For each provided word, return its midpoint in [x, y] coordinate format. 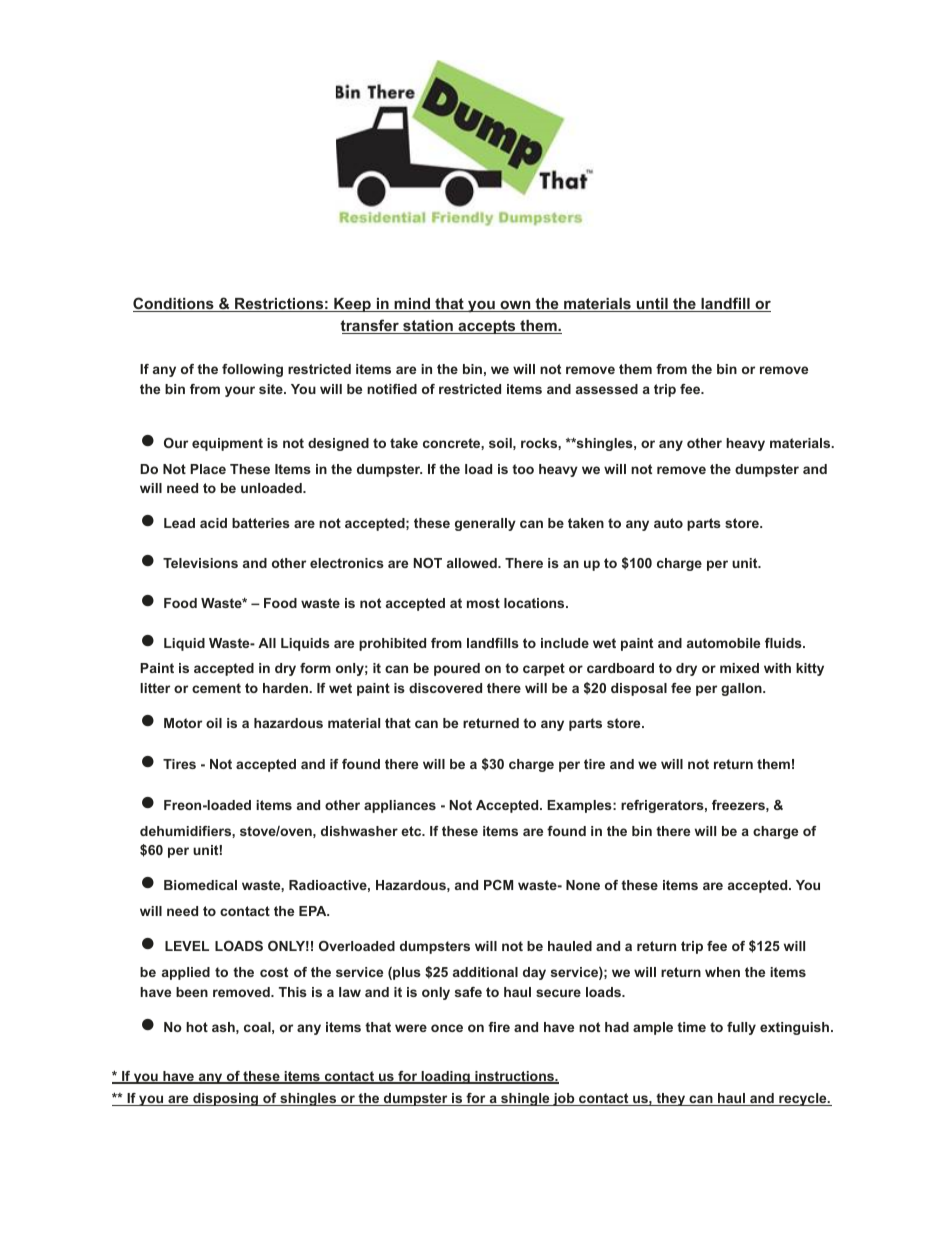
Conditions [174, 304]
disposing [226, 1099]
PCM [498, 885]
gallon [742, 689]
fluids [784, 643]
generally [485, 524]
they [671, 1099]
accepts [487, 327]
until [652, 305]
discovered [445, 688]
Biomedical [200, 885]
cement [216, 688]
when [722, 972]
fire [499, 1027]
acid [213, 523]
